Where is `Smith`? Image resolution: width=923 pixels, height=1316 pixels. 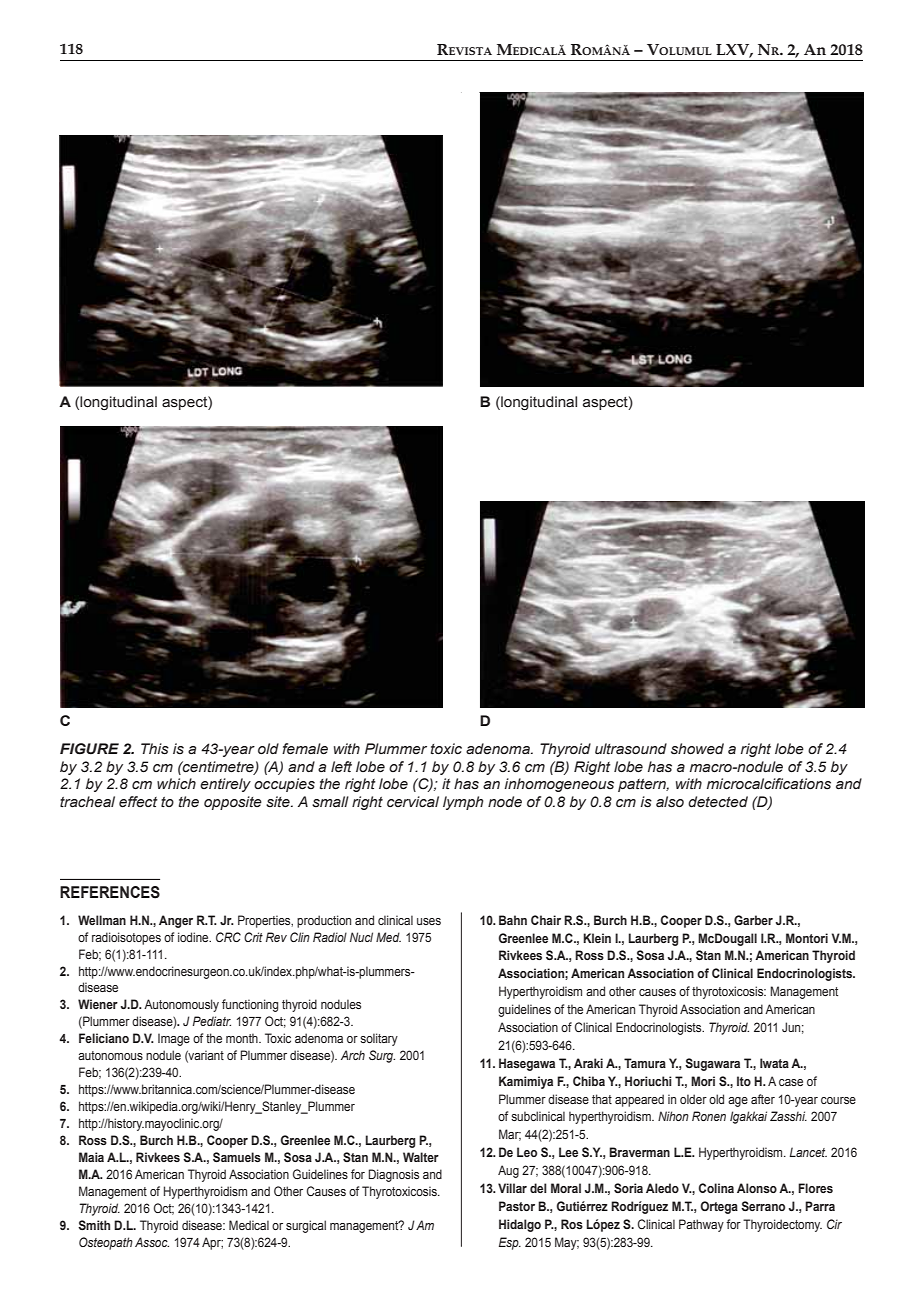
Smith is located at coordinates (94, 1225).
